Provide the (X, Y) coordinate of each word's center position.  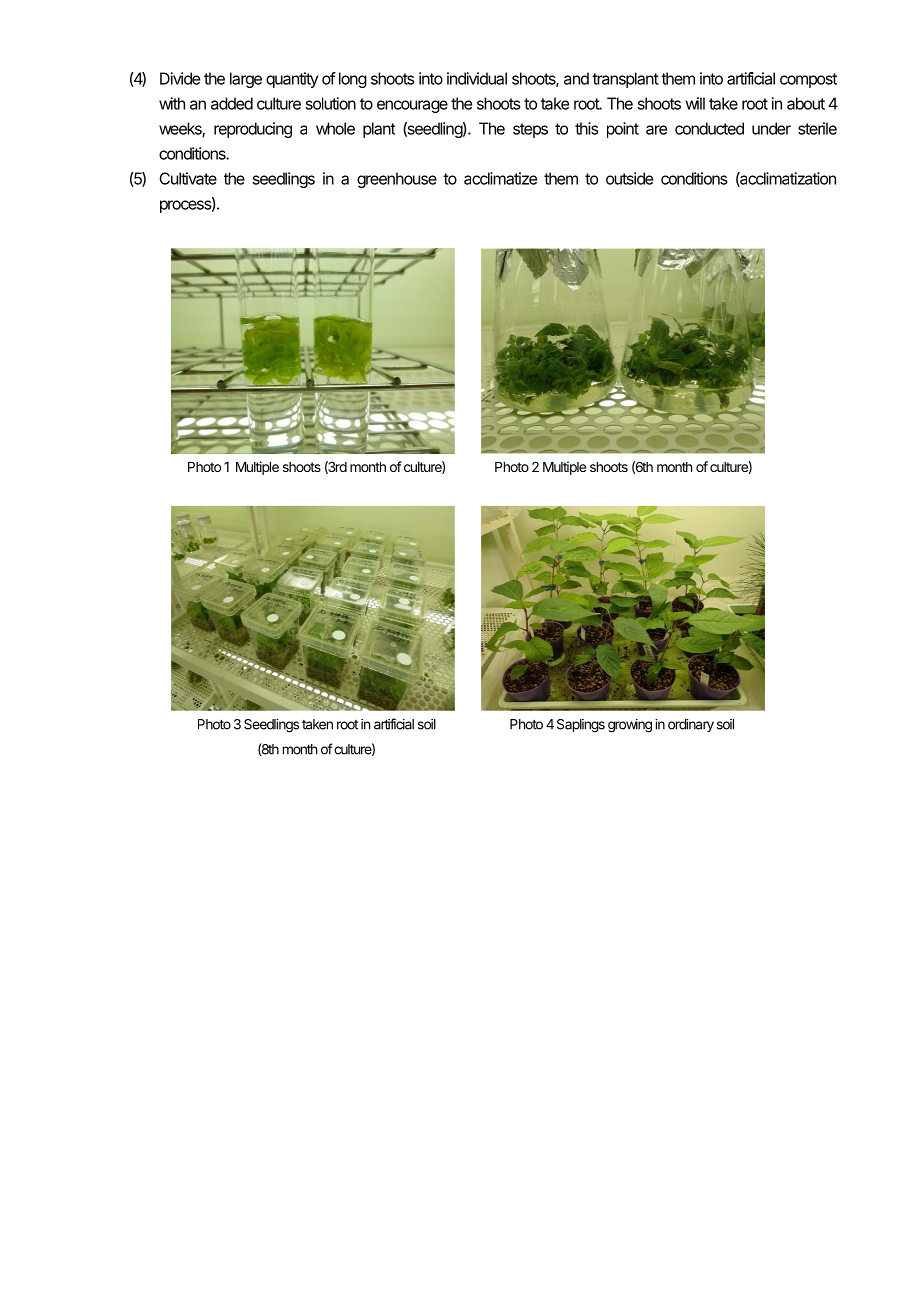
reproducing (253, 130)
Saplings (581, 726)
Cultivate (188, 178)
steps (530, 130)
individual (477, 78)
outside (629, 178)
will (695, 103)
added (232, 103)
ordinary (691, 725)
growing (630, 726)
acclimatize (500, 178)
